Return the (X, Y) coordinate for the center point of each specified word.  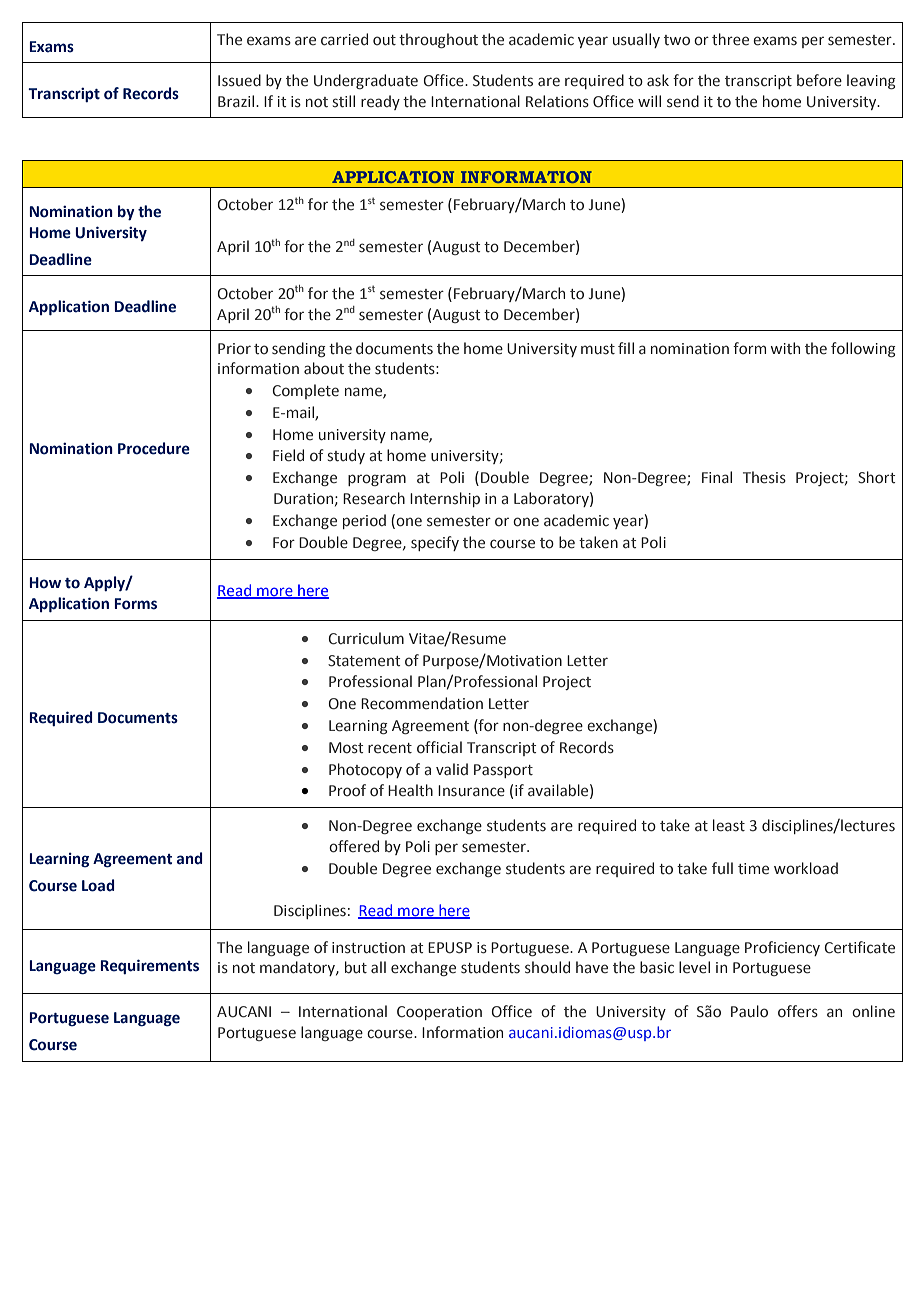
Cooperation (439, 1013)
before (819, 80)
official (439, 747)
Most (346, 748)
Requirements (149, 966)
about (324, 368)
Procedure (154, 448)
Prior (234, 349)
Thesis (764, 477)
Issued (239, 80)
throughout (438, 40)
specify (435, 543)
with (785, 348)
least (729, 825)
